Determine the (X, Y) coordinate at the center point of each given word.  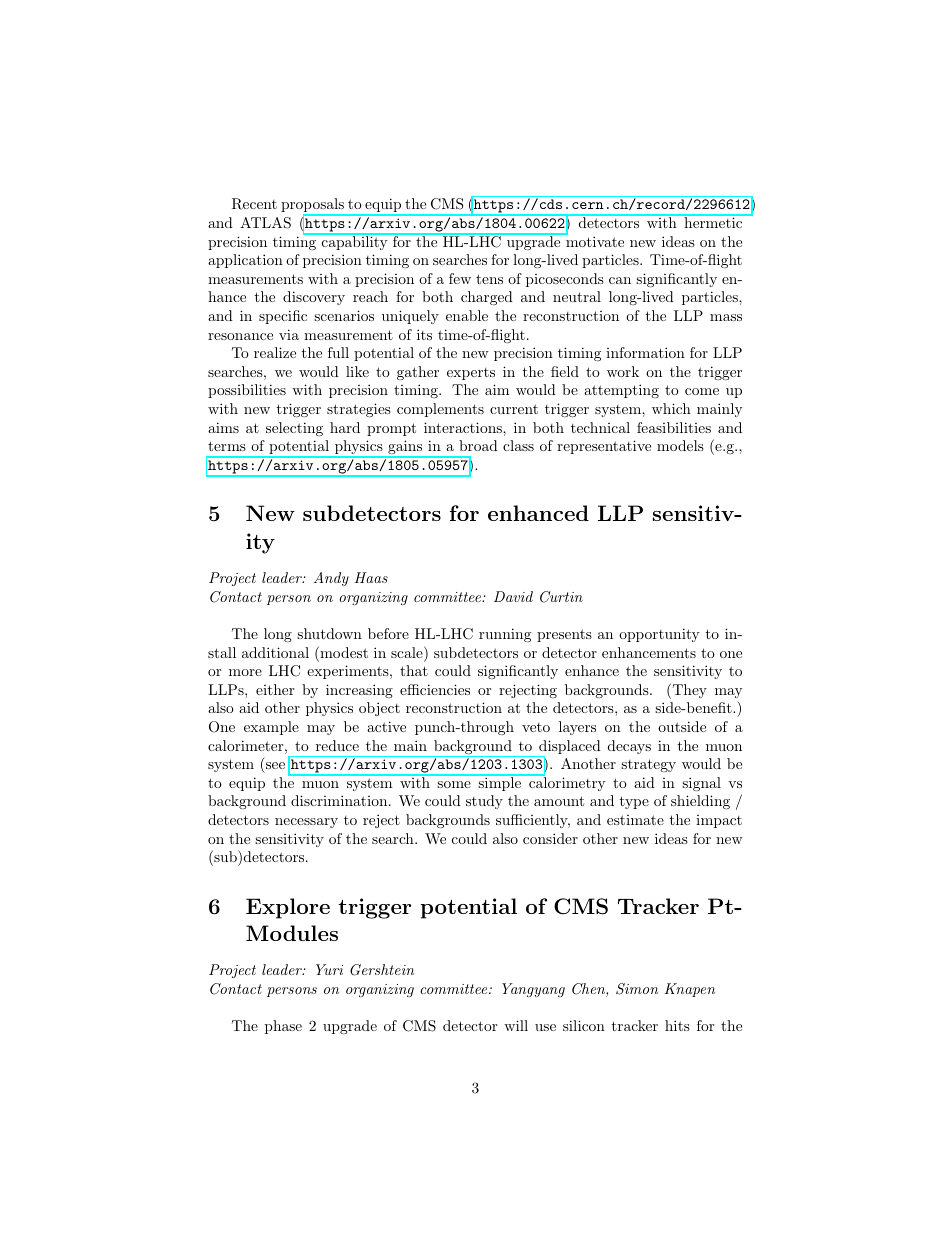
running (505, 635)
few (460, 278)
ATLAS (265, 223)
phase (283, 1027)
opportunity (659, 635)
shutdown (329, 633)
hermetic (713, 221)
